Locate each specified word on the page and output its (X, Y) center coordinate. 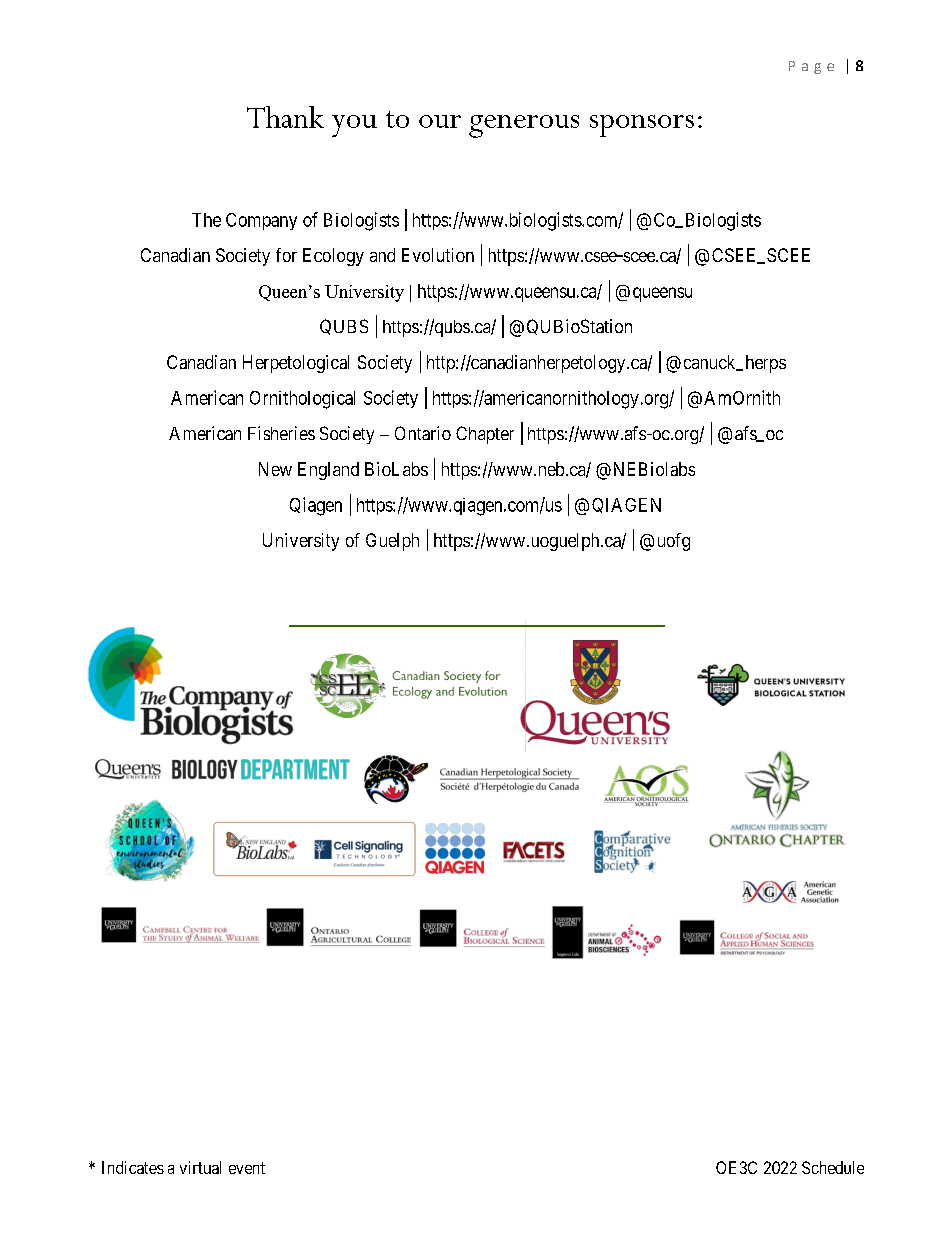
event (247, 1168)
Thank (285, 117)
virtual (200, 1167)
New (275, 469)
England (328, 471)
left (354, 227)
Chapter (485, 435)
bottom (416, 256)
